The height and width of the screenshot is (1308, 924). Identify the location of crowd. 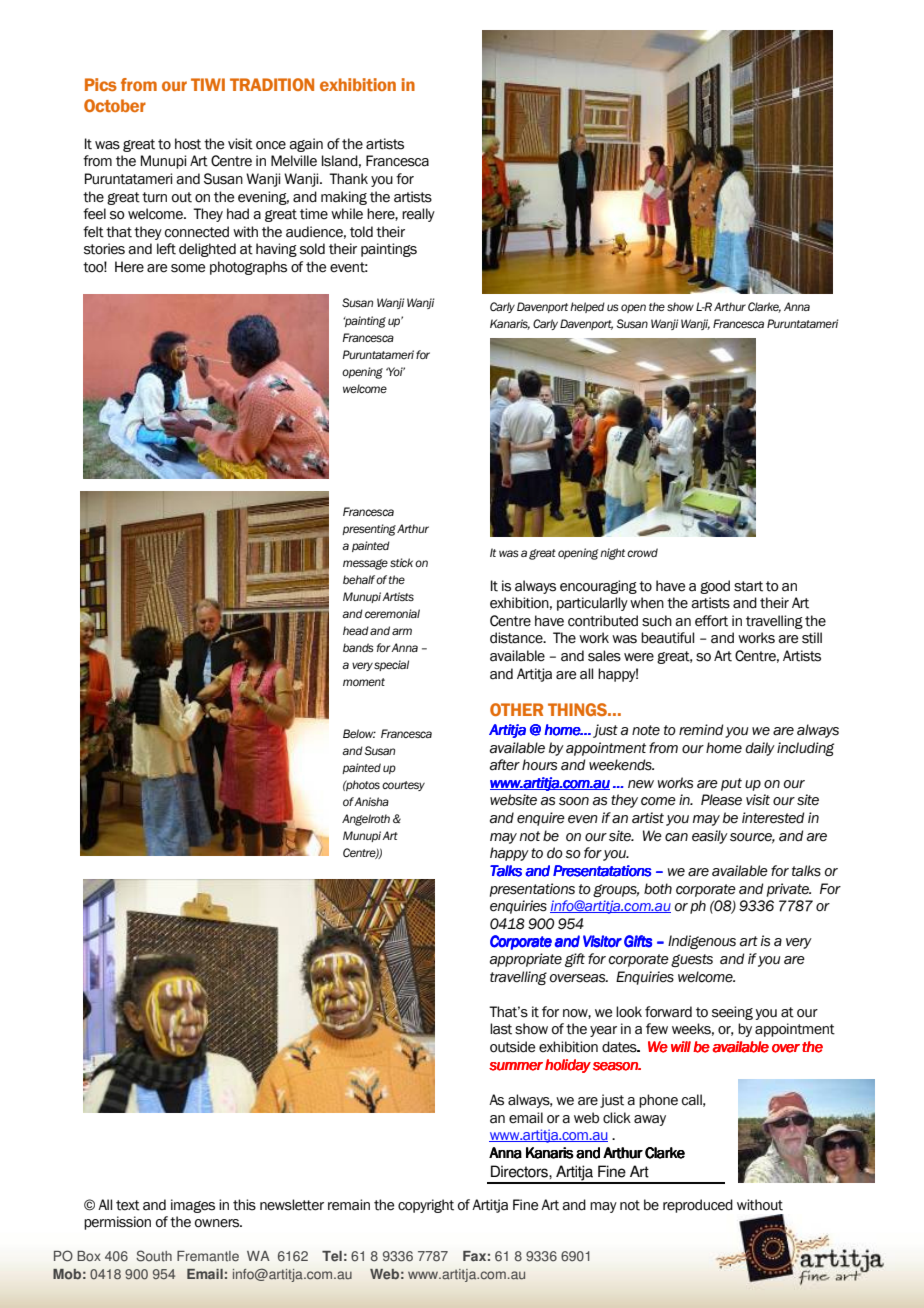
(642, 552).
